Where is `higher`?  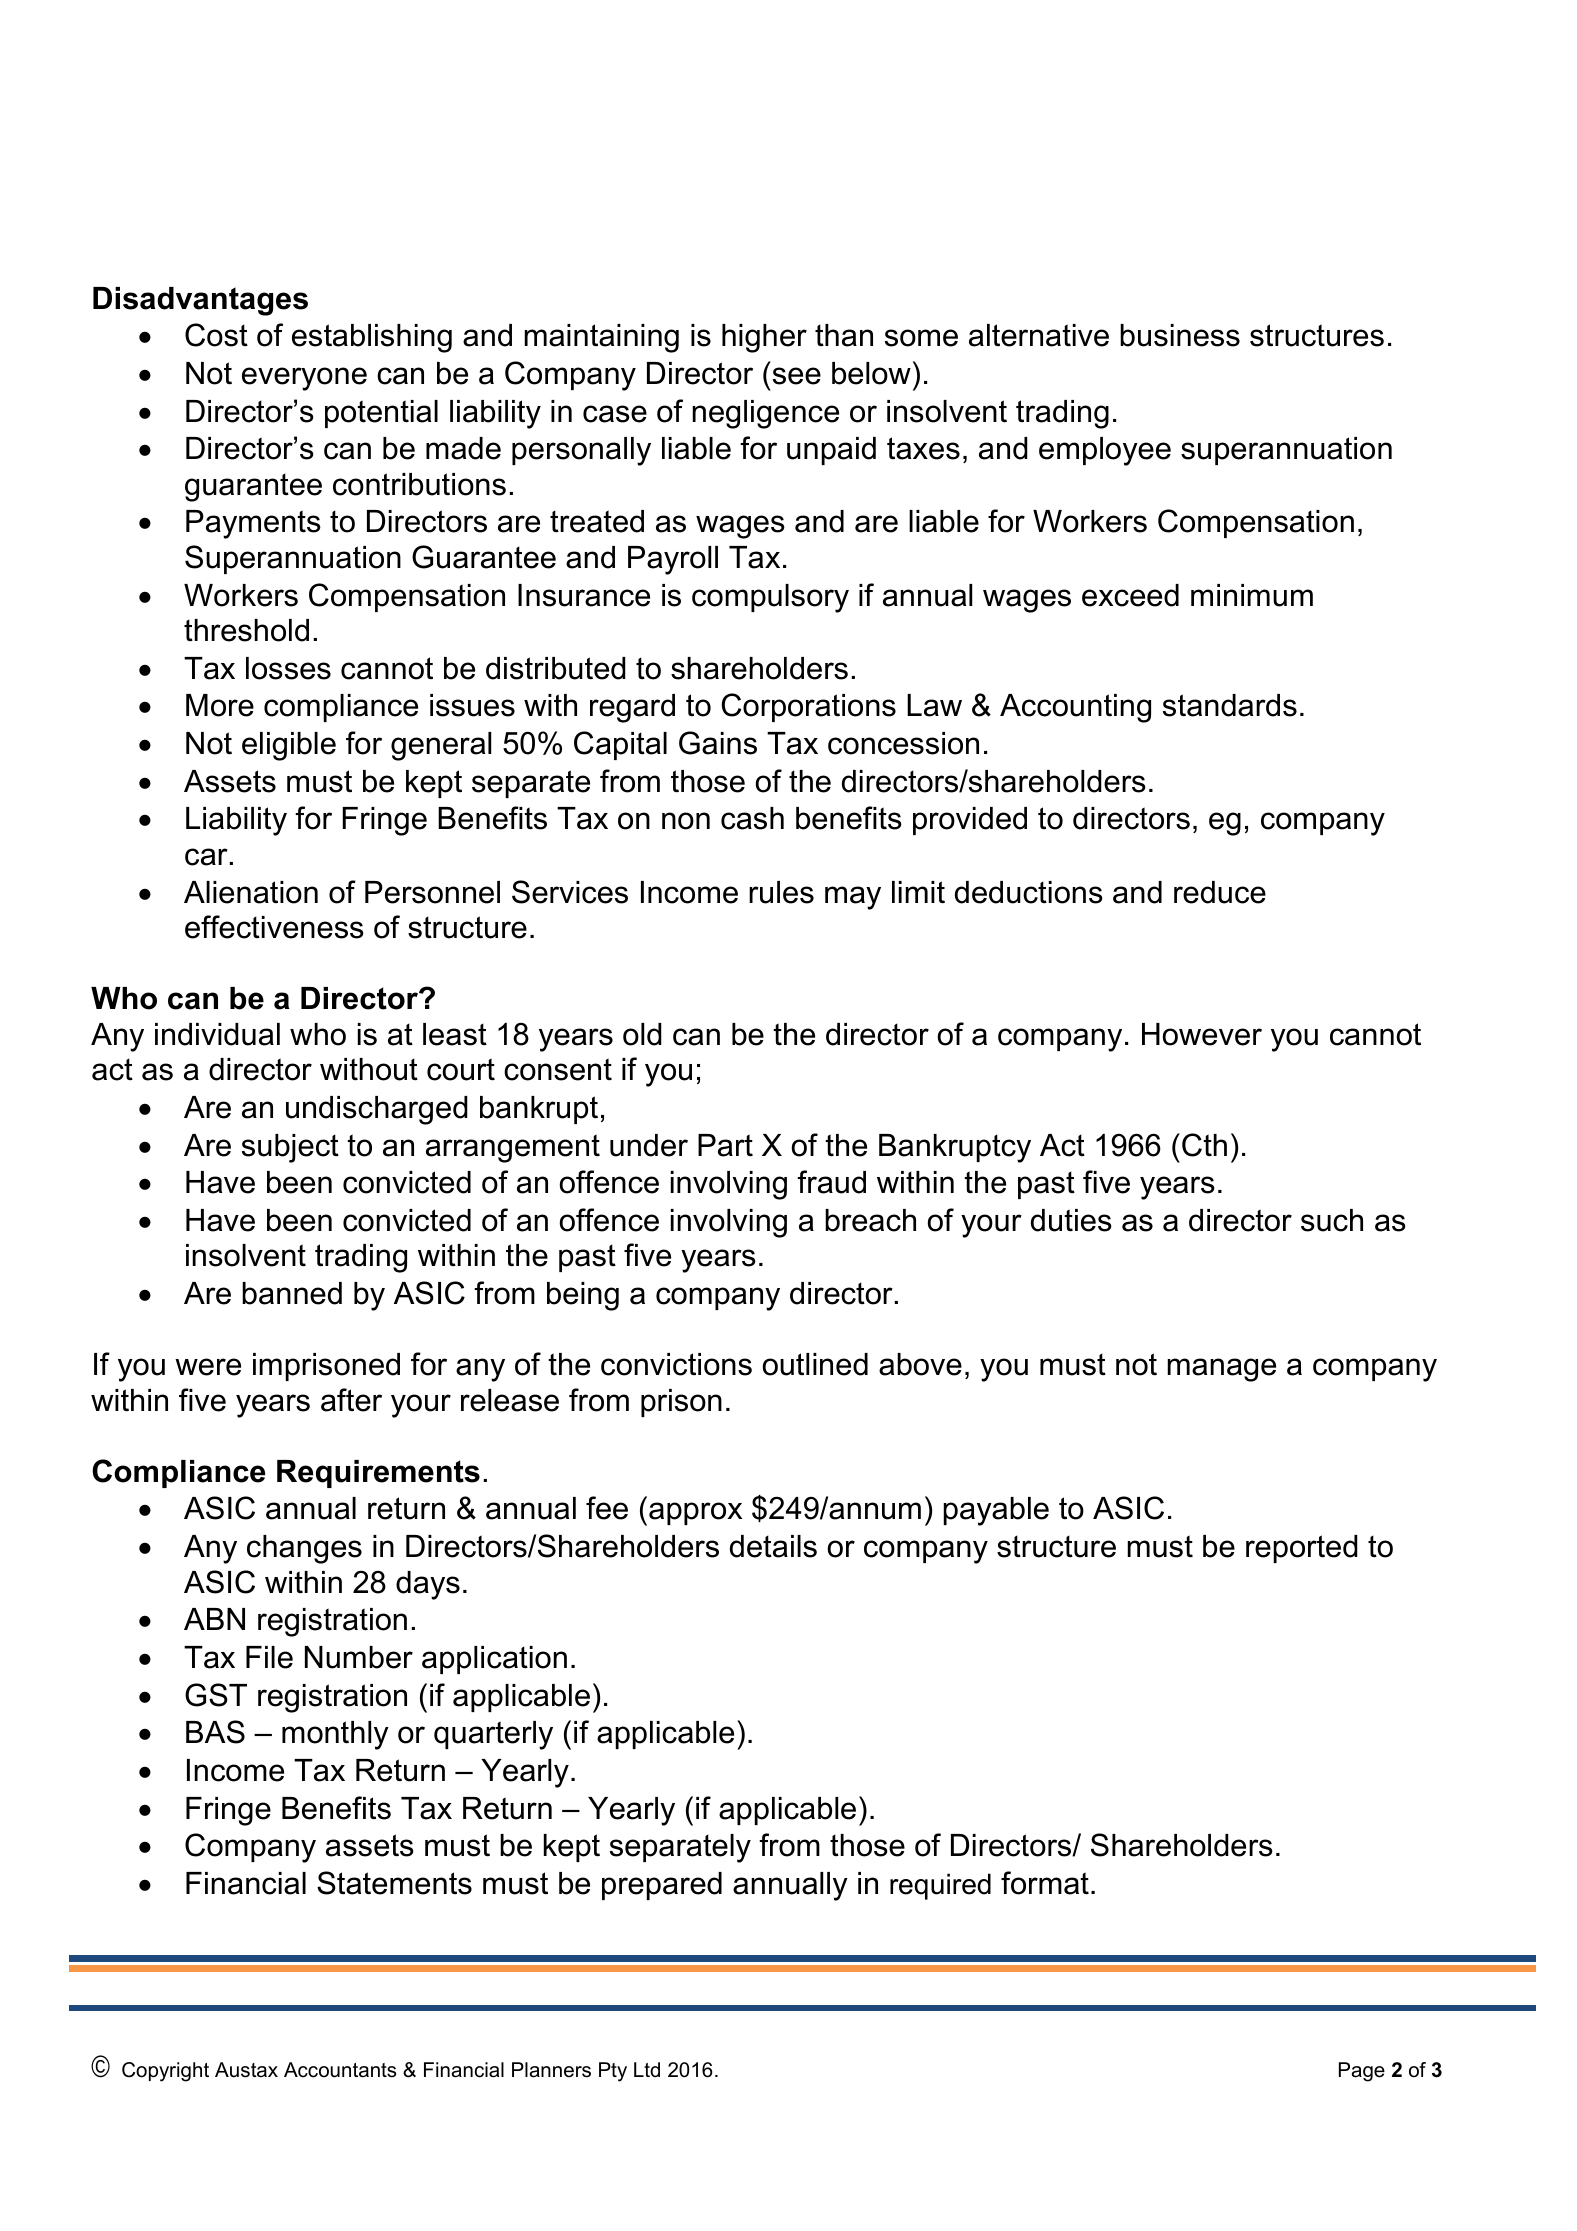
higher is located at coordinates (764, 338).
